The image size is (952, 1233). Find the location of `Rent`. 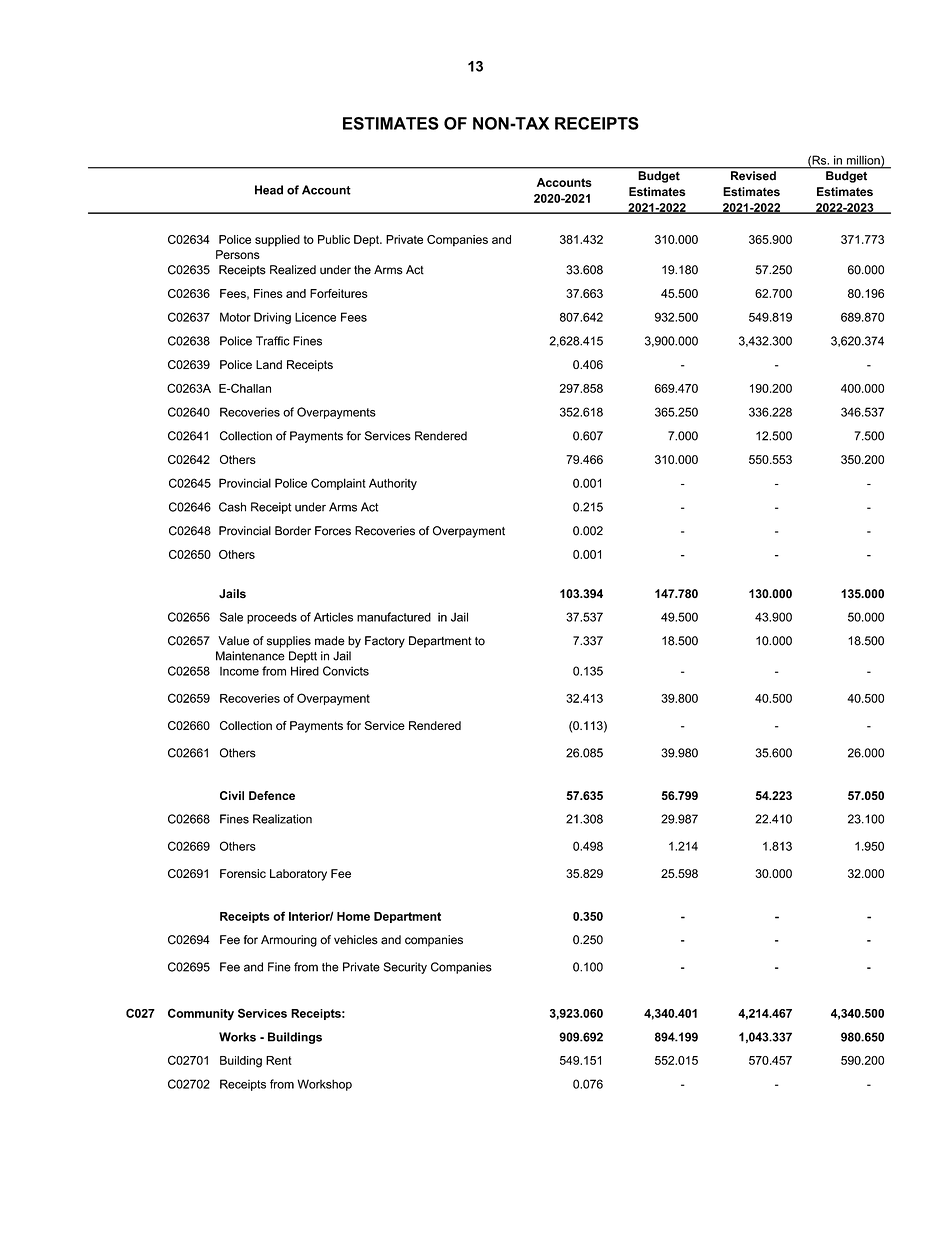

Rent is located at coordinates (279, 1060).
